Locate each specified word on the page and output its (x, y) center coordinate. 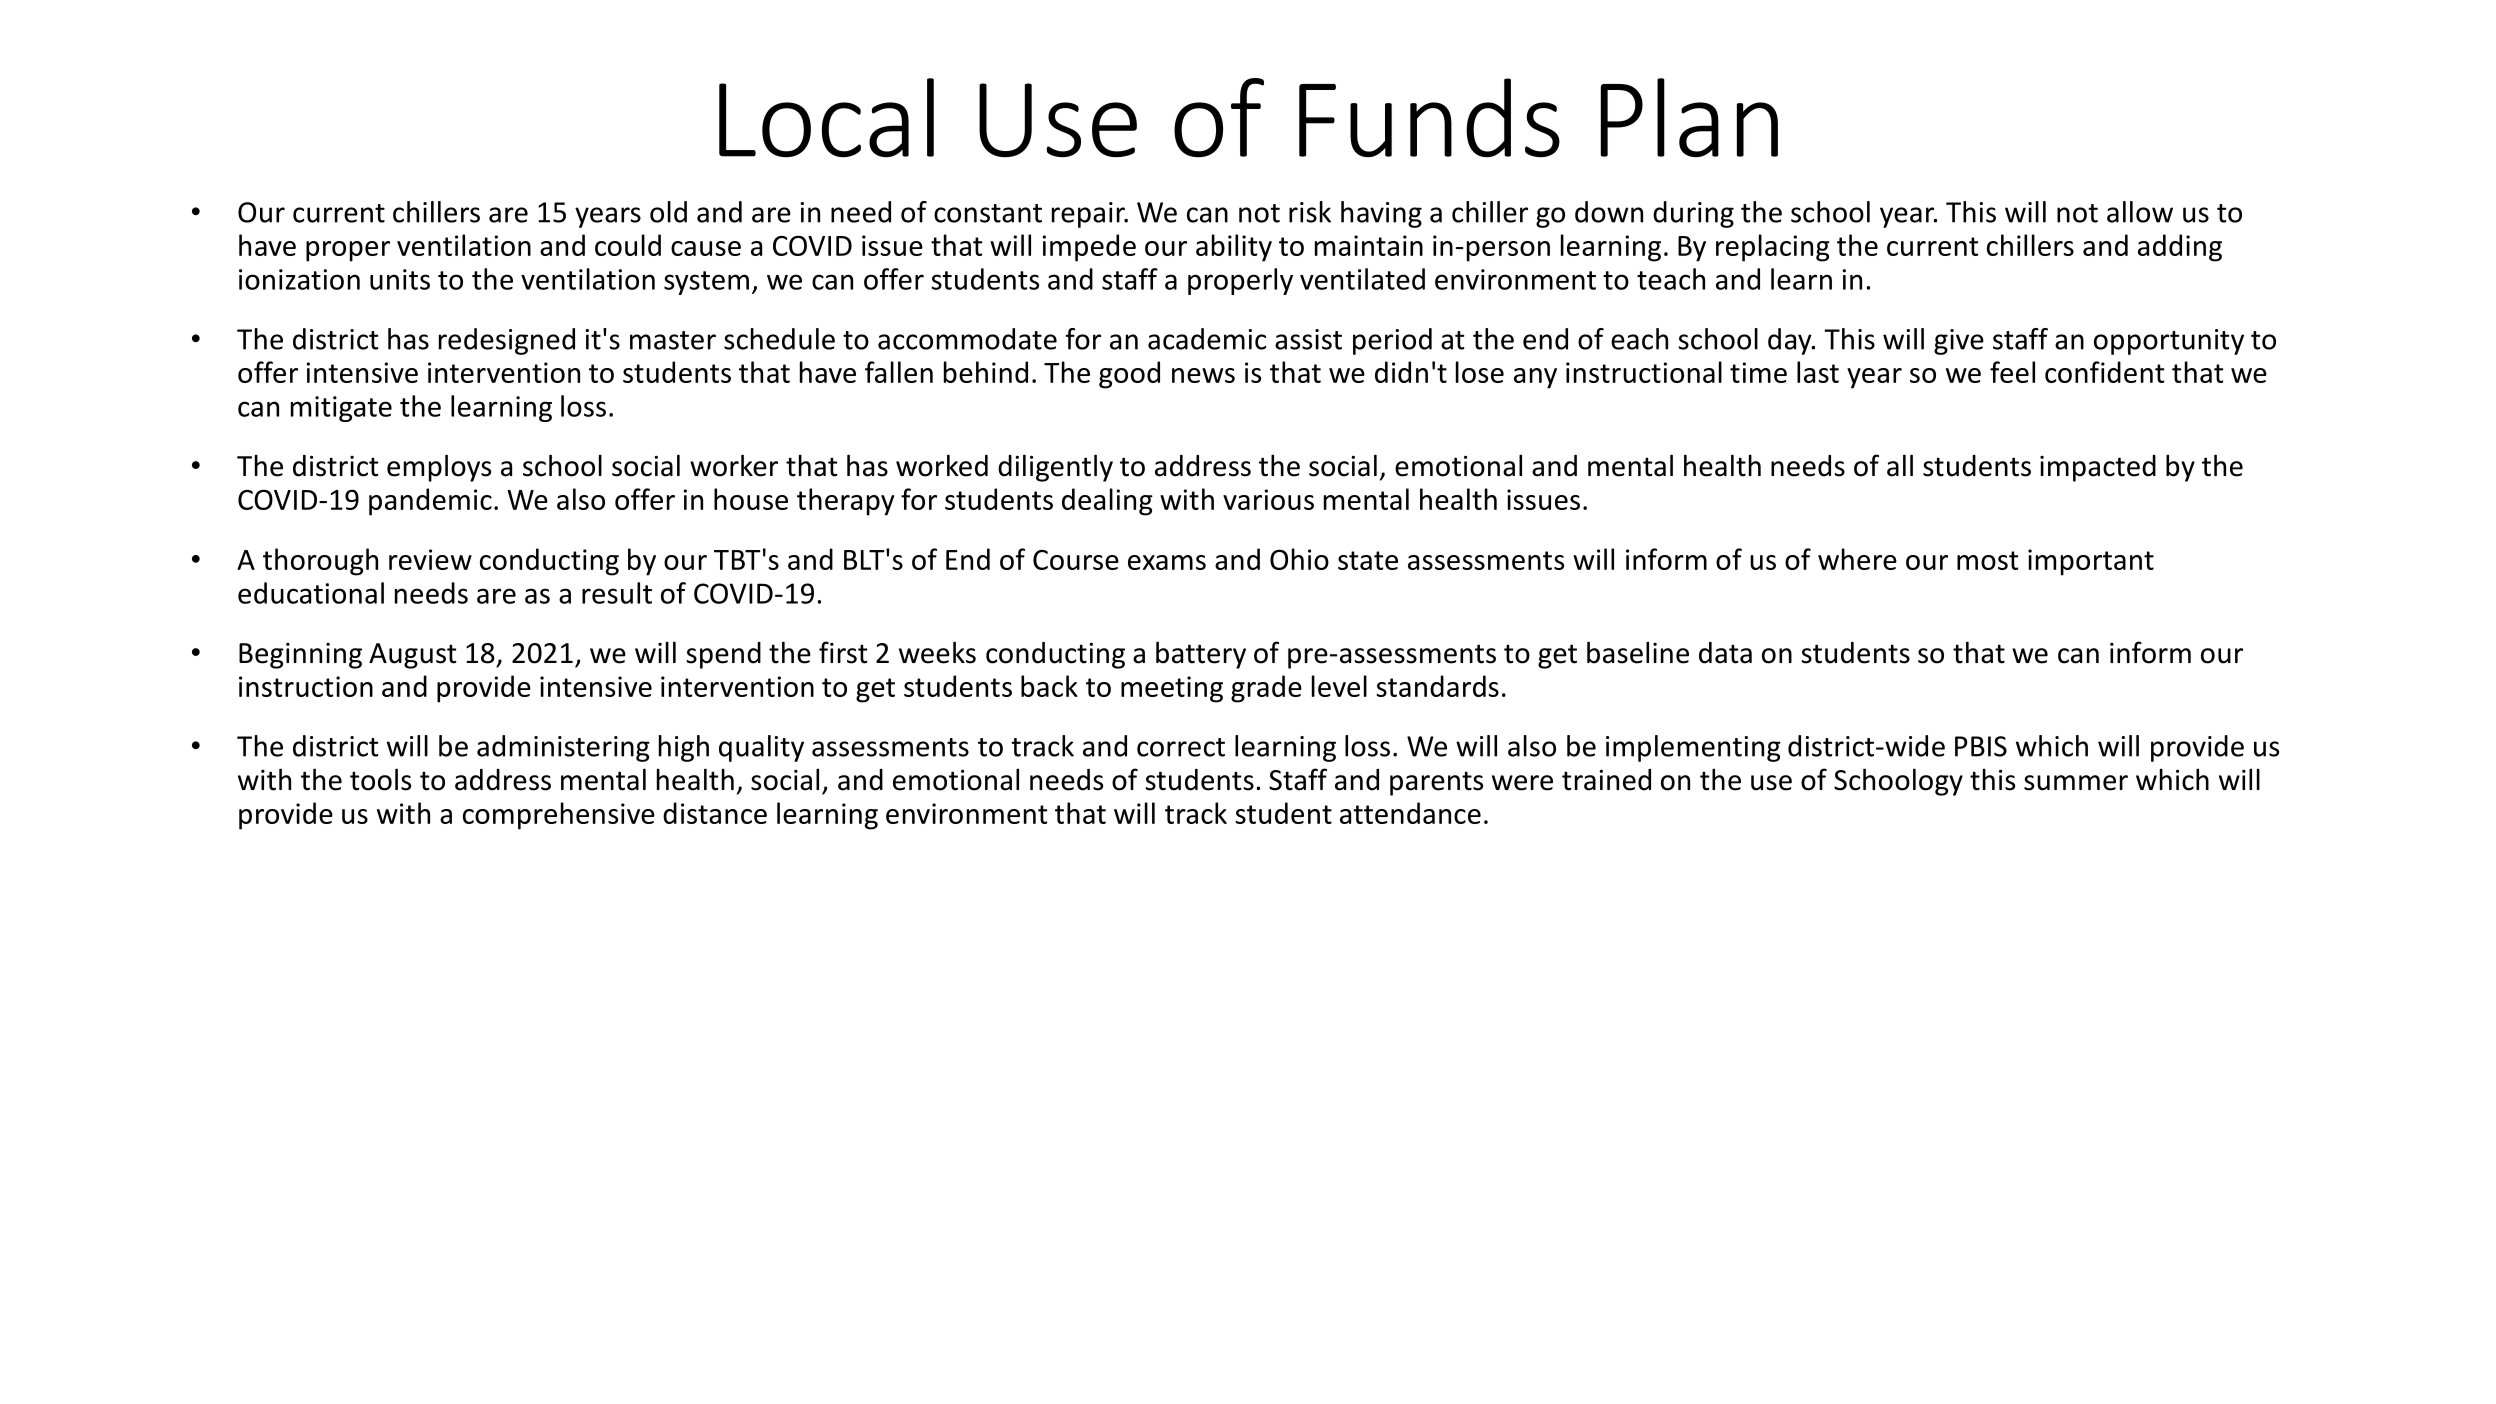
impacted (2098, 468)
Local (826, 118)
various (1268, 499)
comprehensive (559, 816)
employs (439, 468)
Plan (1689, 117)
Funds (1429, 118)
